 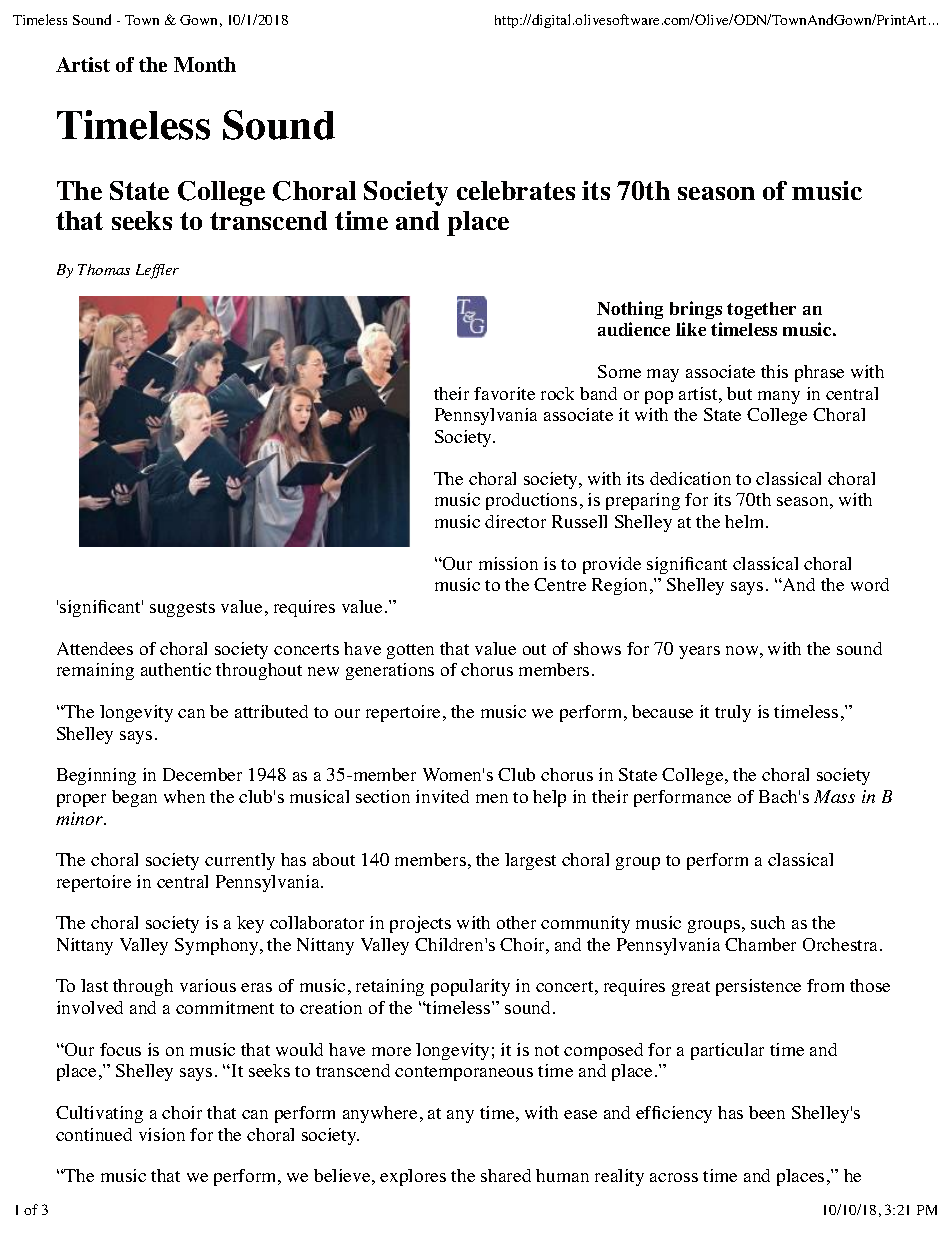 What do you see at coordinates (506, 1175) in the document?
I see `shared` at bounding box center [506, 1175].
